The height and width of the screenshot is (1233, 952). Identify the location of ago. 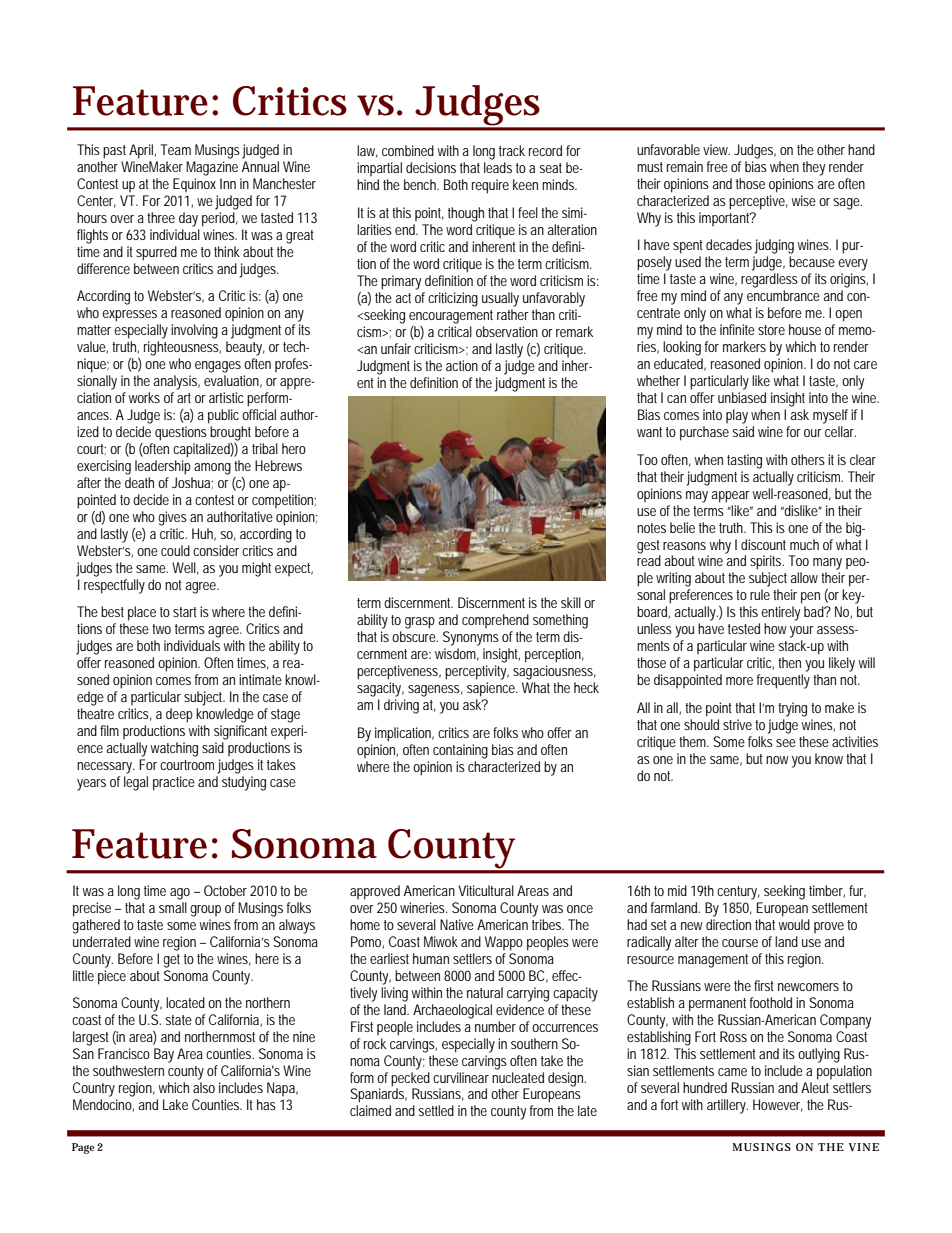
(180, 894).
